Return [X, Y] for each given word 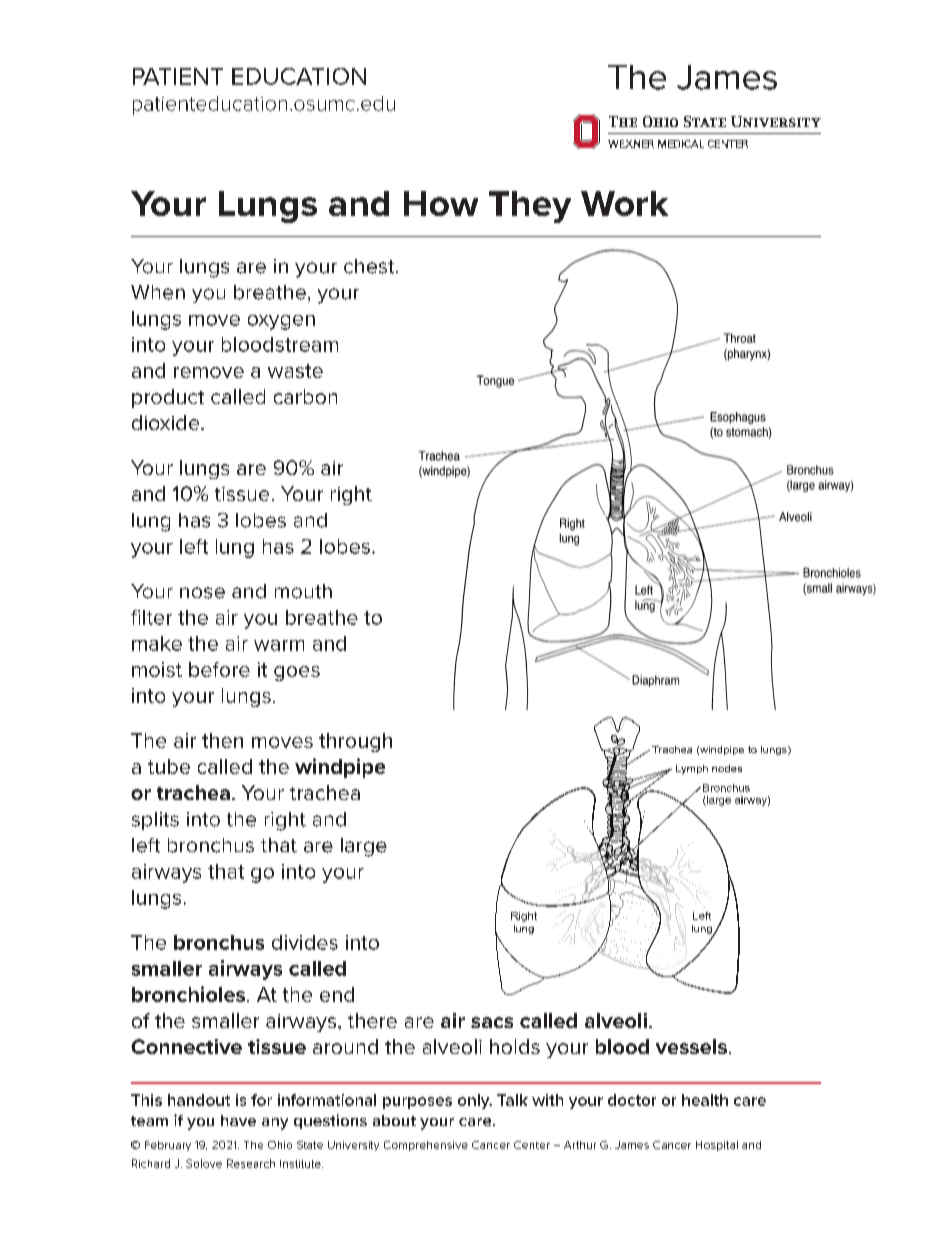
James [632, 1145]
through [355, 742]
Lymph [692, 769]
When [158, 292]
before [219, 669]
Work [624, 203]
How [441, 203]
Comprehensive [426, 1146]
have [238, 1120]
